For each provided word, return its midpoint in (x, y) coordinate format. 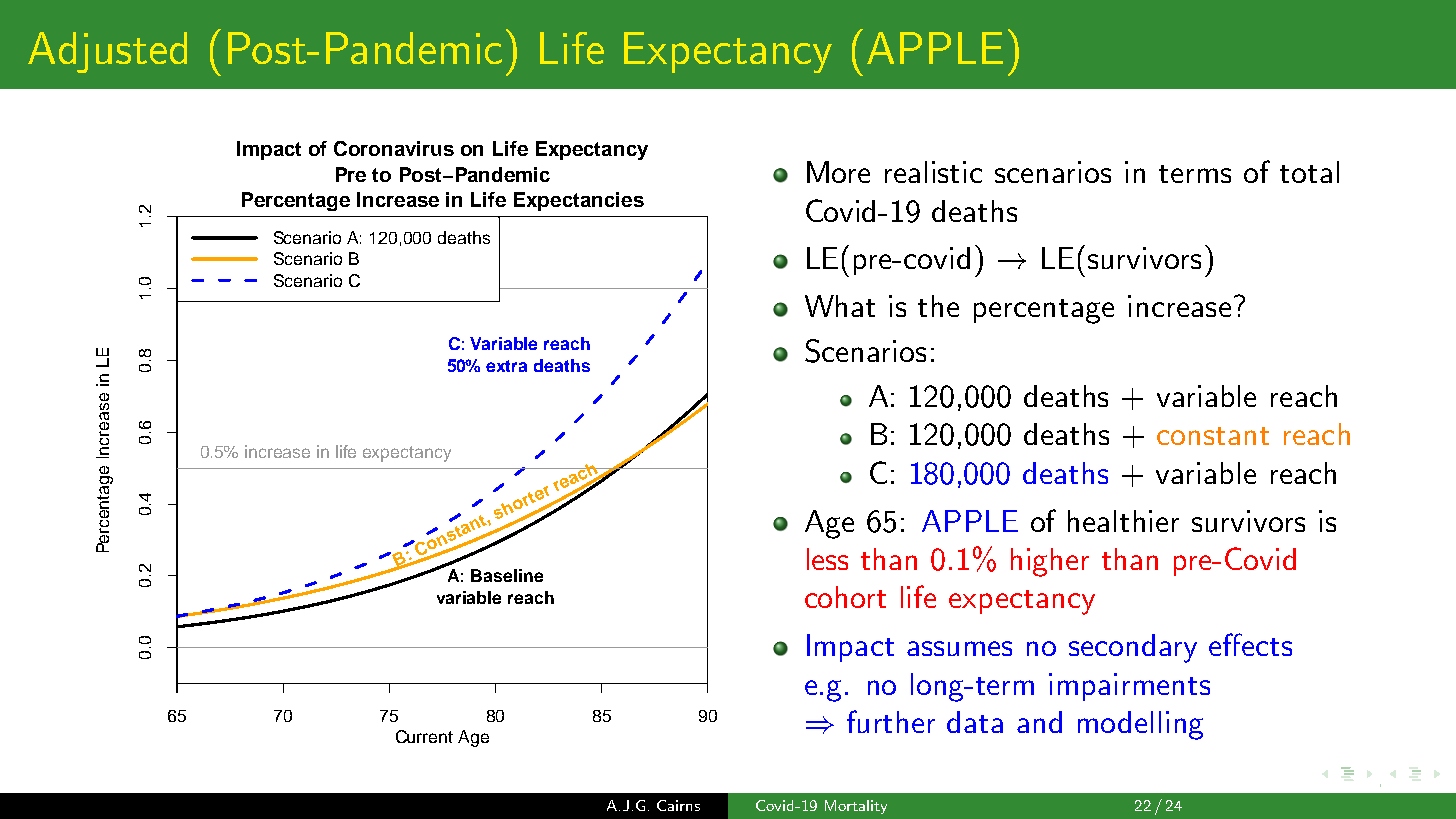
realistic (933, 172)
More (838, 172)
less (827, 559)
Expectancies (579, 201)
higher (1050, 562)
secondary (1133, 648)
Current (424, 736)
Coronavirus (394, 148)
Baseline (507, 575)
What (840, 306)
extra (506, 366)
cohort (845, 597)
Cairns (678, 805)
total (1309, 172)
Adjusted (107, 52)
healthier (1123, 521)
